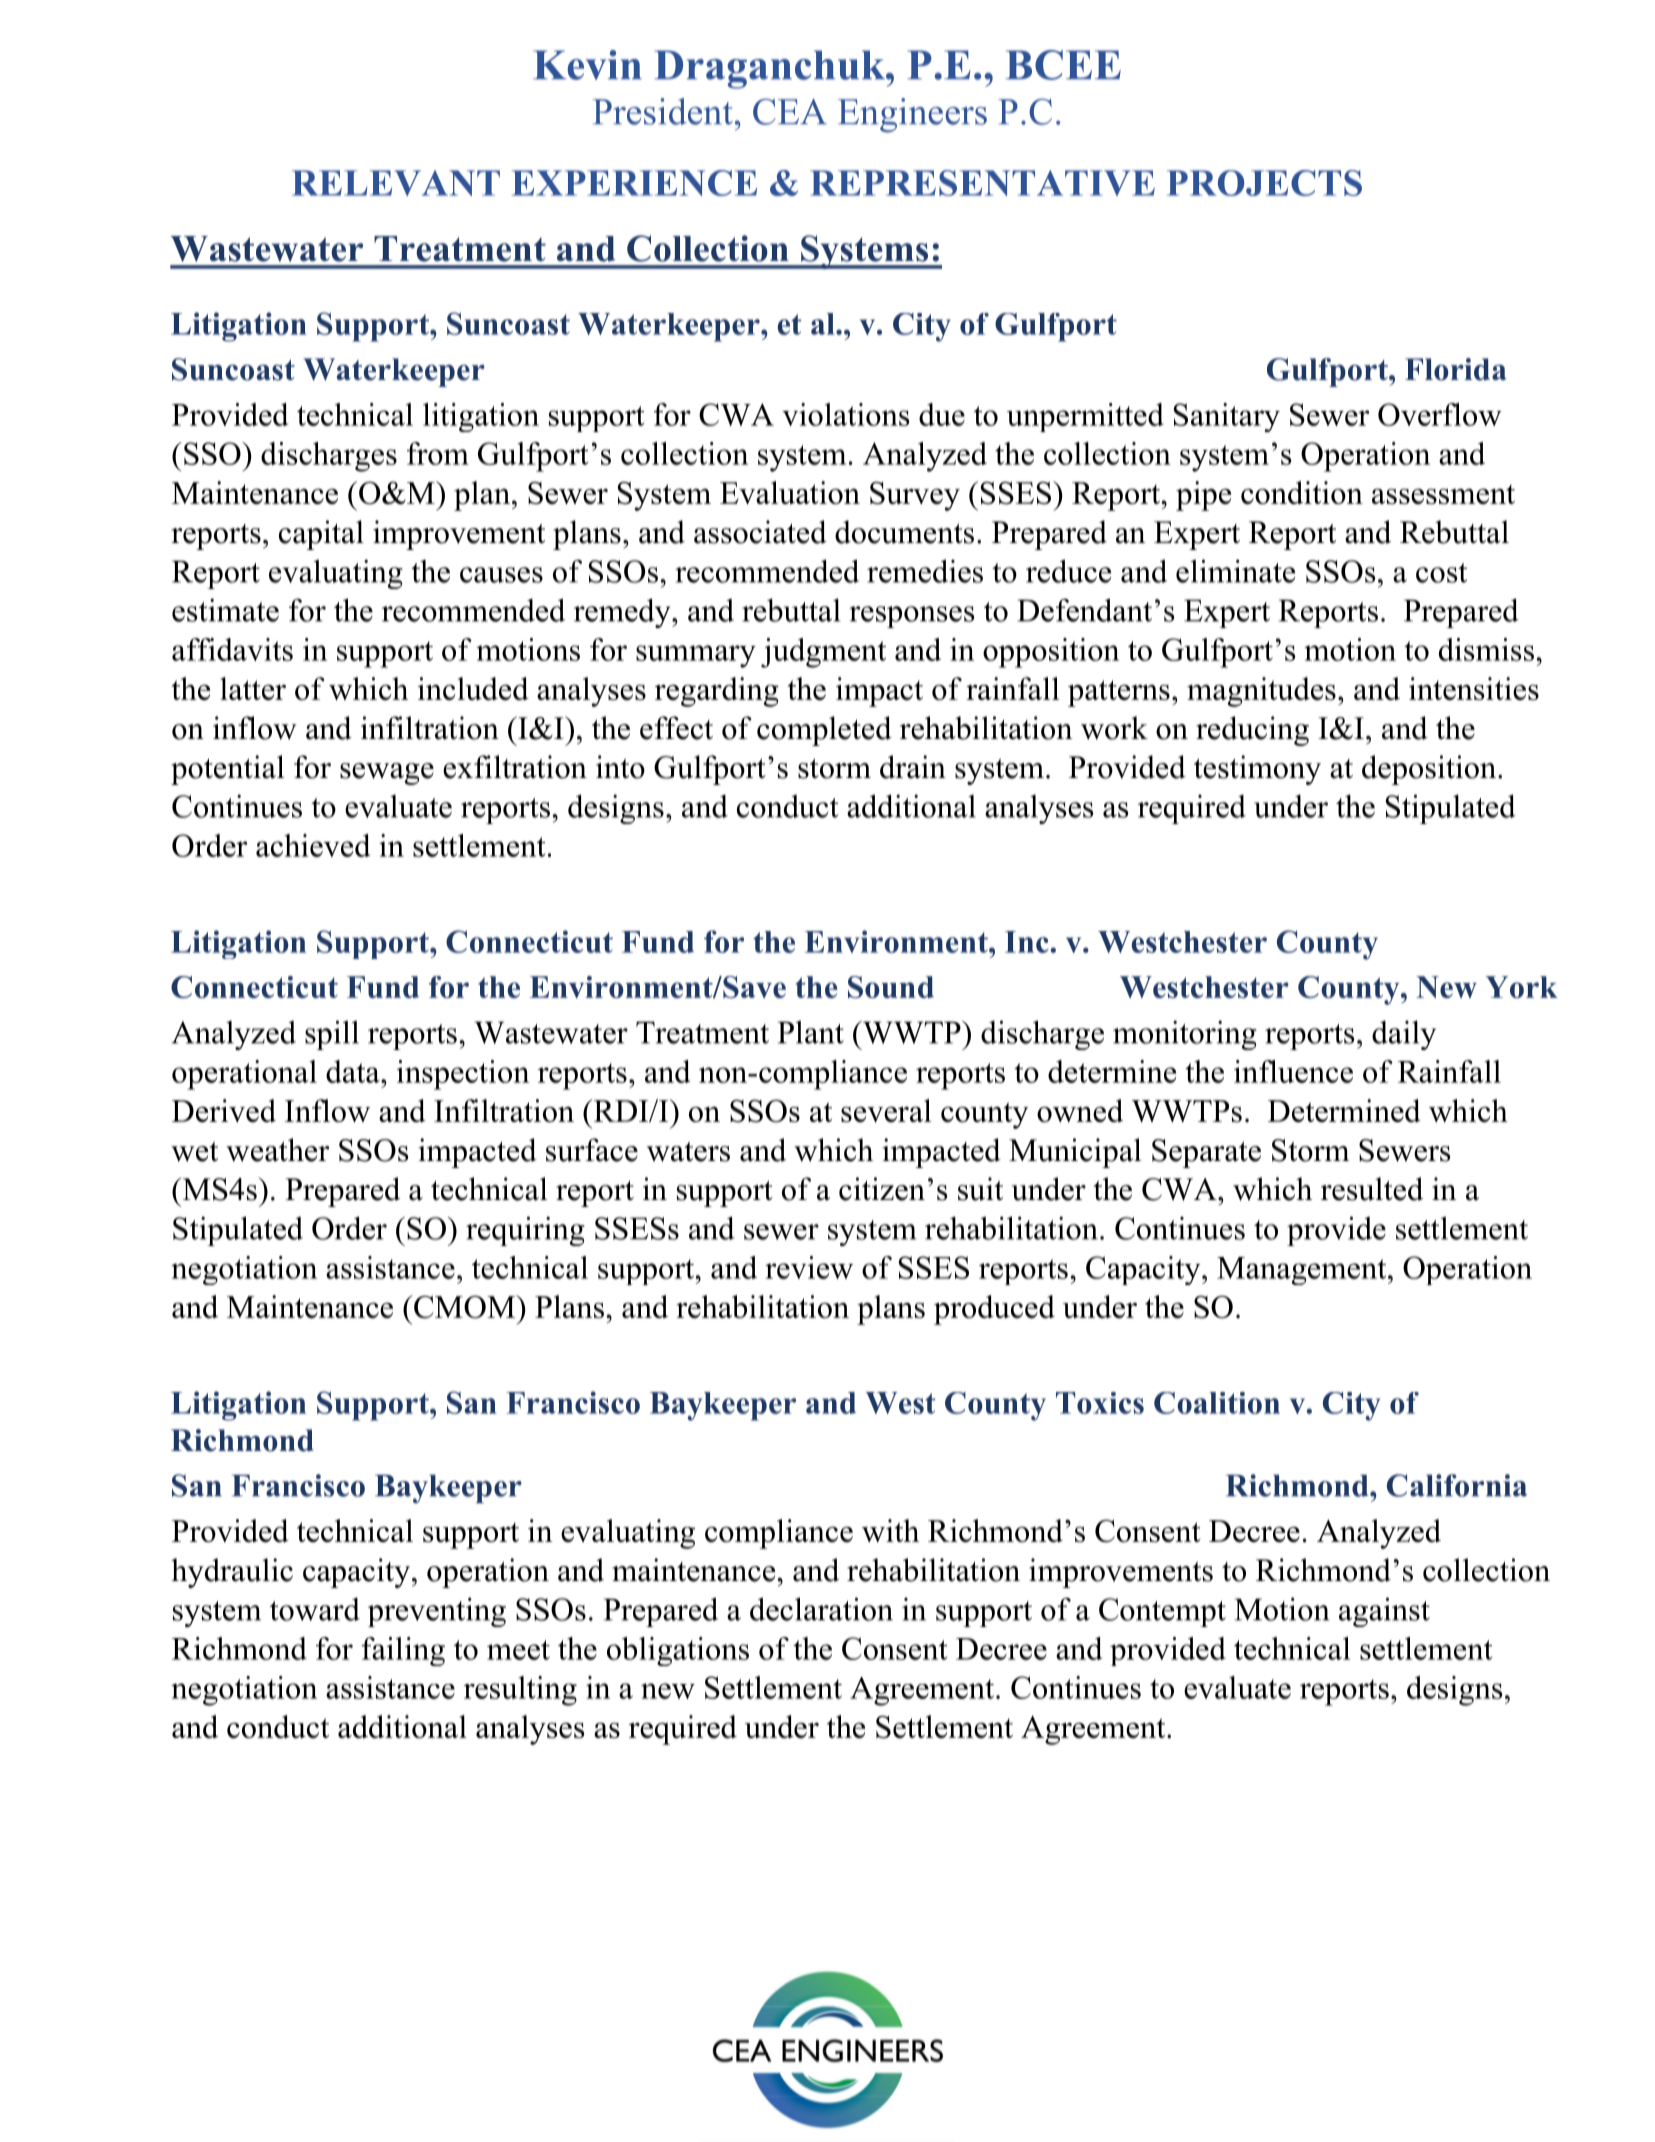 Image resolution: width=1655 pixels, height=2142 pixels. Describe the element at coordinates (403, 1651) in the page. I see `failing` at that location.
